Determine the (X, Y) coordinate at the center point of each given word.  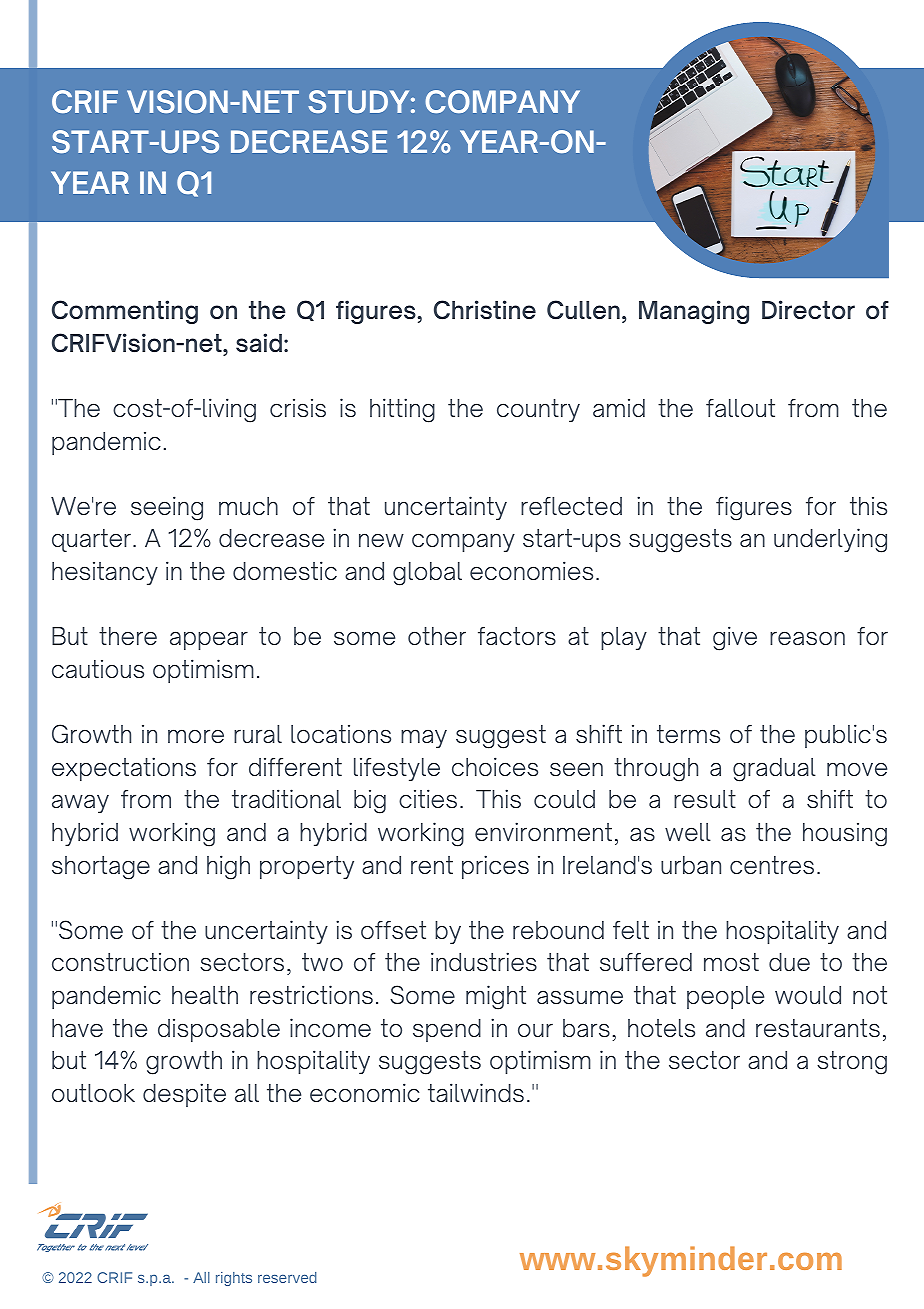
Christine (485, 310)
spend (447, 1030)
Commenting (125, 312)
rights (234, 1279)
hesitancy (105, 573)
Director (808, 310)
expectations (124, 769)
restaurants (818, 1028)
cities (428, 798)
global (427, 574)
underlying (830, 540)
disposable (219, 1030)
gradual (774, 770)
